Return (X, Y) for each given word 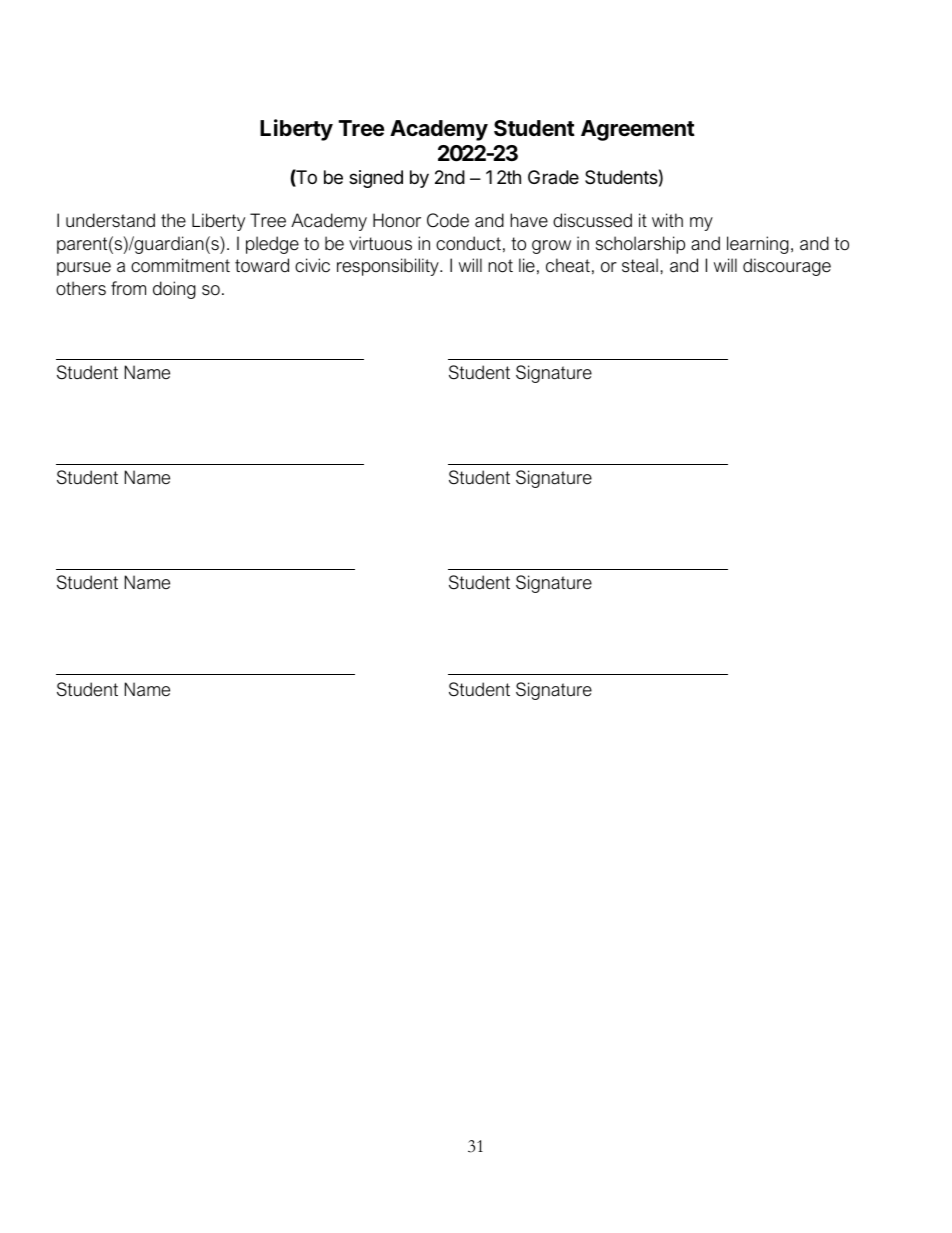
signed (376, 179)
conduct (468, 243)
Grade (553, 177)
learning (758, 245)
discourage (787, 267)
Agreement (638, 130)
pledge (272, 245)
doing (174, 290)
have (529, 220)
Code (448, 220)
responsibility (389, 267)
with (667, 220)
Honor (397, 220)
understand (110, 220)
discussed (592, 220)
